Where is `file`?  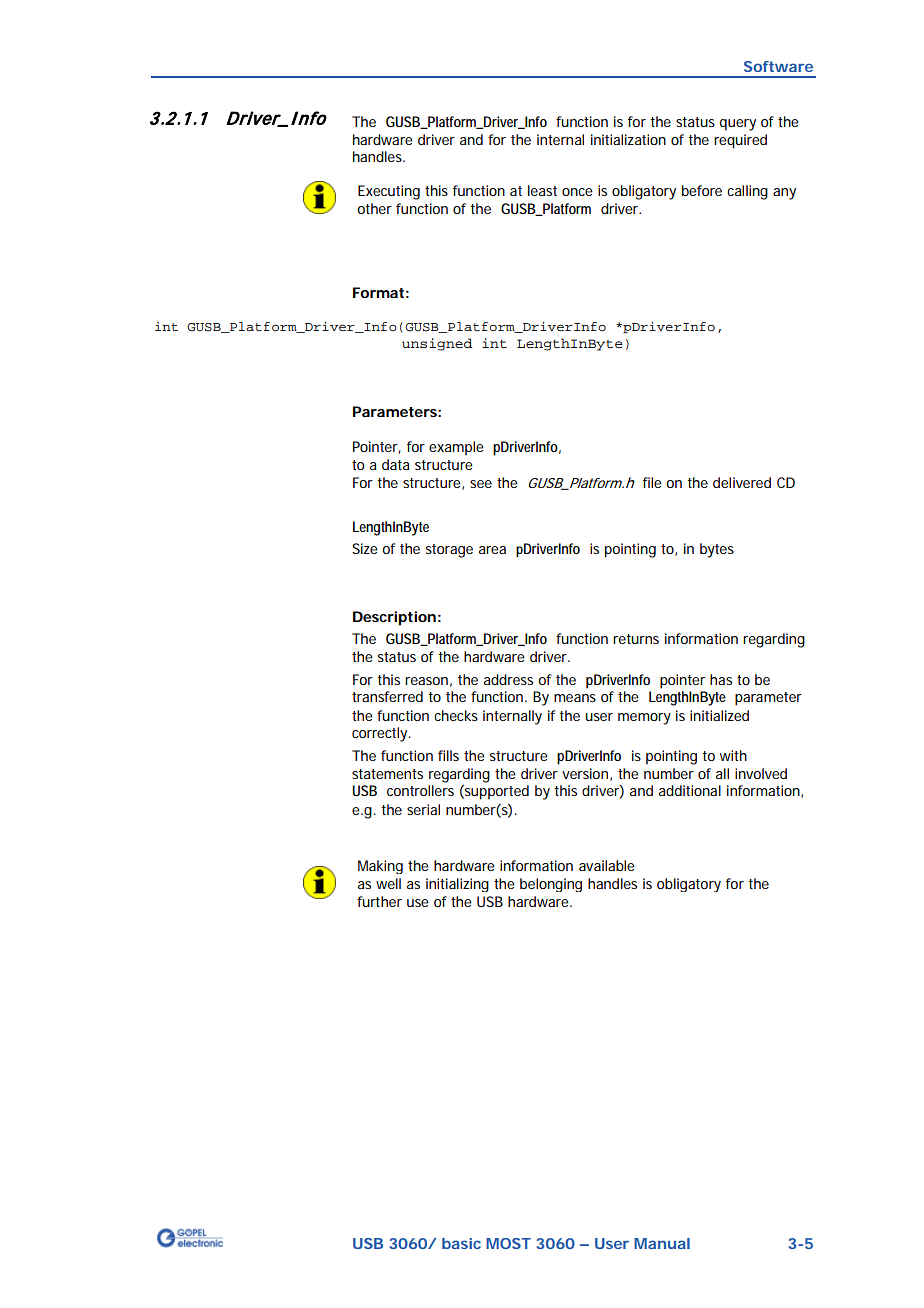 file is located at coordinates (652, 482).
